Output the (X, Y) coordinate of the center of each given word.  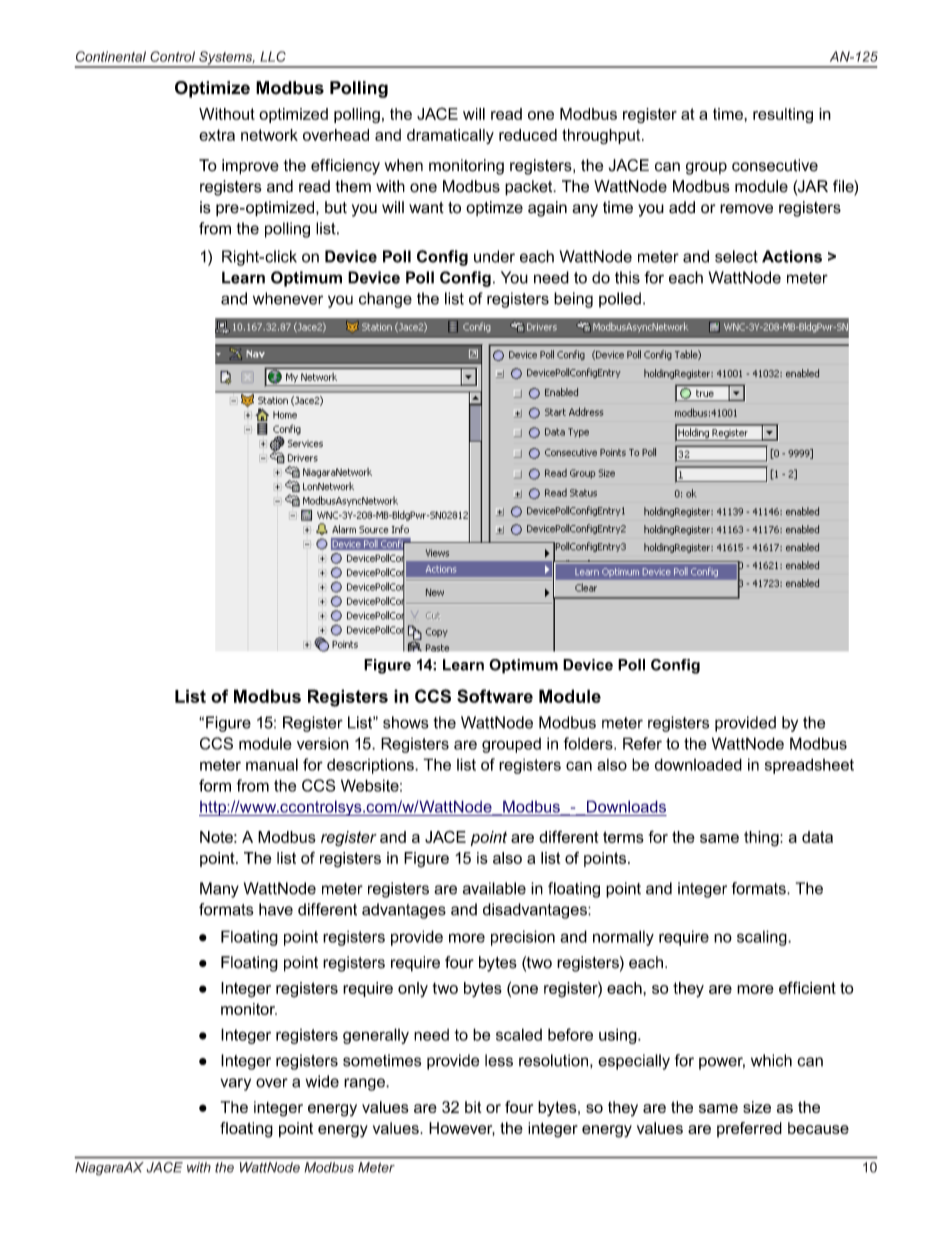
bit (473, 1107)
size (757, 1107)
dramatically (450, 136)
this (627, 277)
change (385, 300)
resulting (783, 115)
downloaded (698, 764)
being (573, 300)
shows (406, 722)
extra (217, 135)
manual (272, 764)
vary (235, 1084)
